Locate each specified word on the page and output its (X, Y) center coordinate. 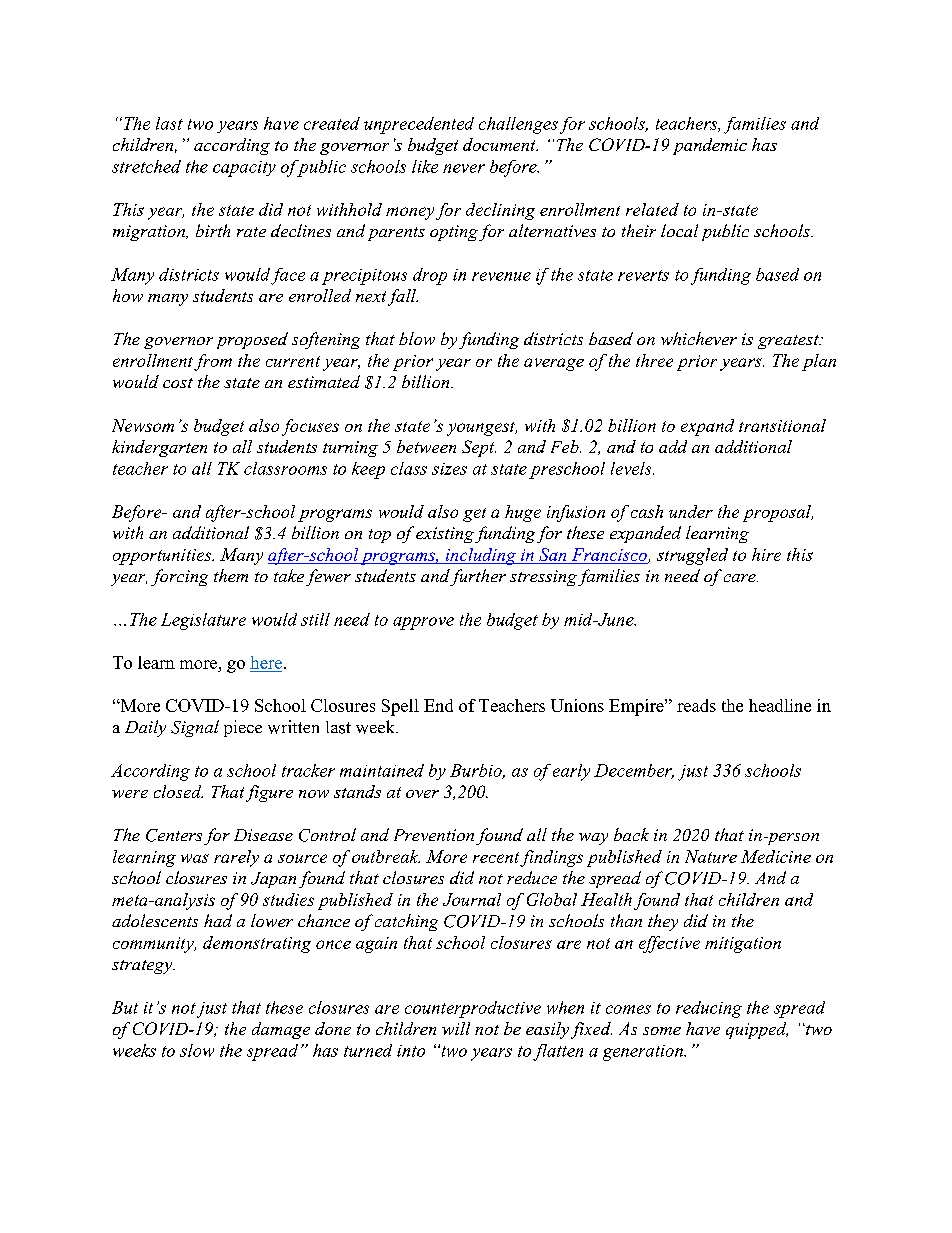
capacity (244, 169)
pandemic (710, 146)
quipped (757, 1030)
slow (197, 1050)
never (464, 168)
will (456, 1028)
